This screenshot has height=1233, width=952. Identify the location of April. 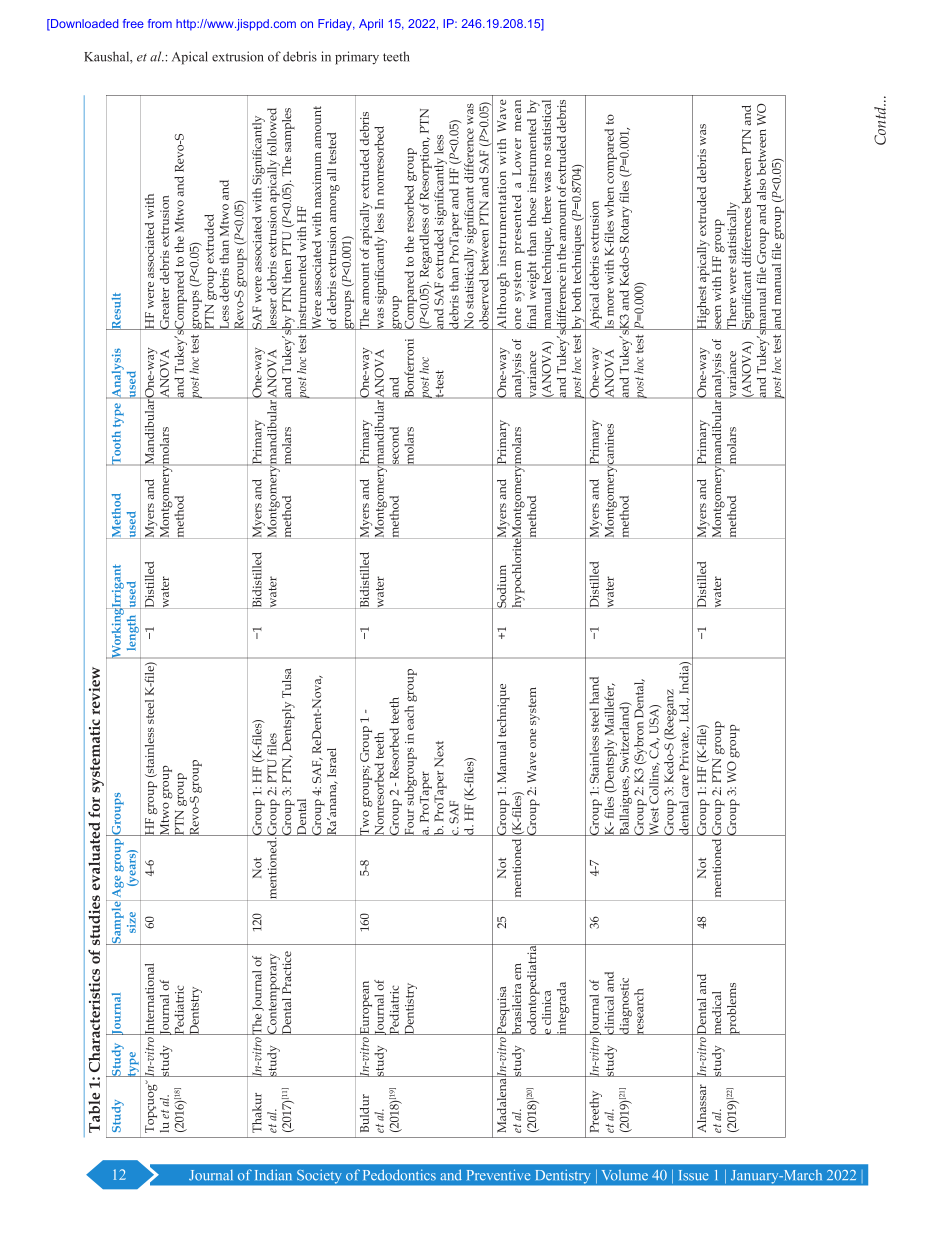
(371, 25).
